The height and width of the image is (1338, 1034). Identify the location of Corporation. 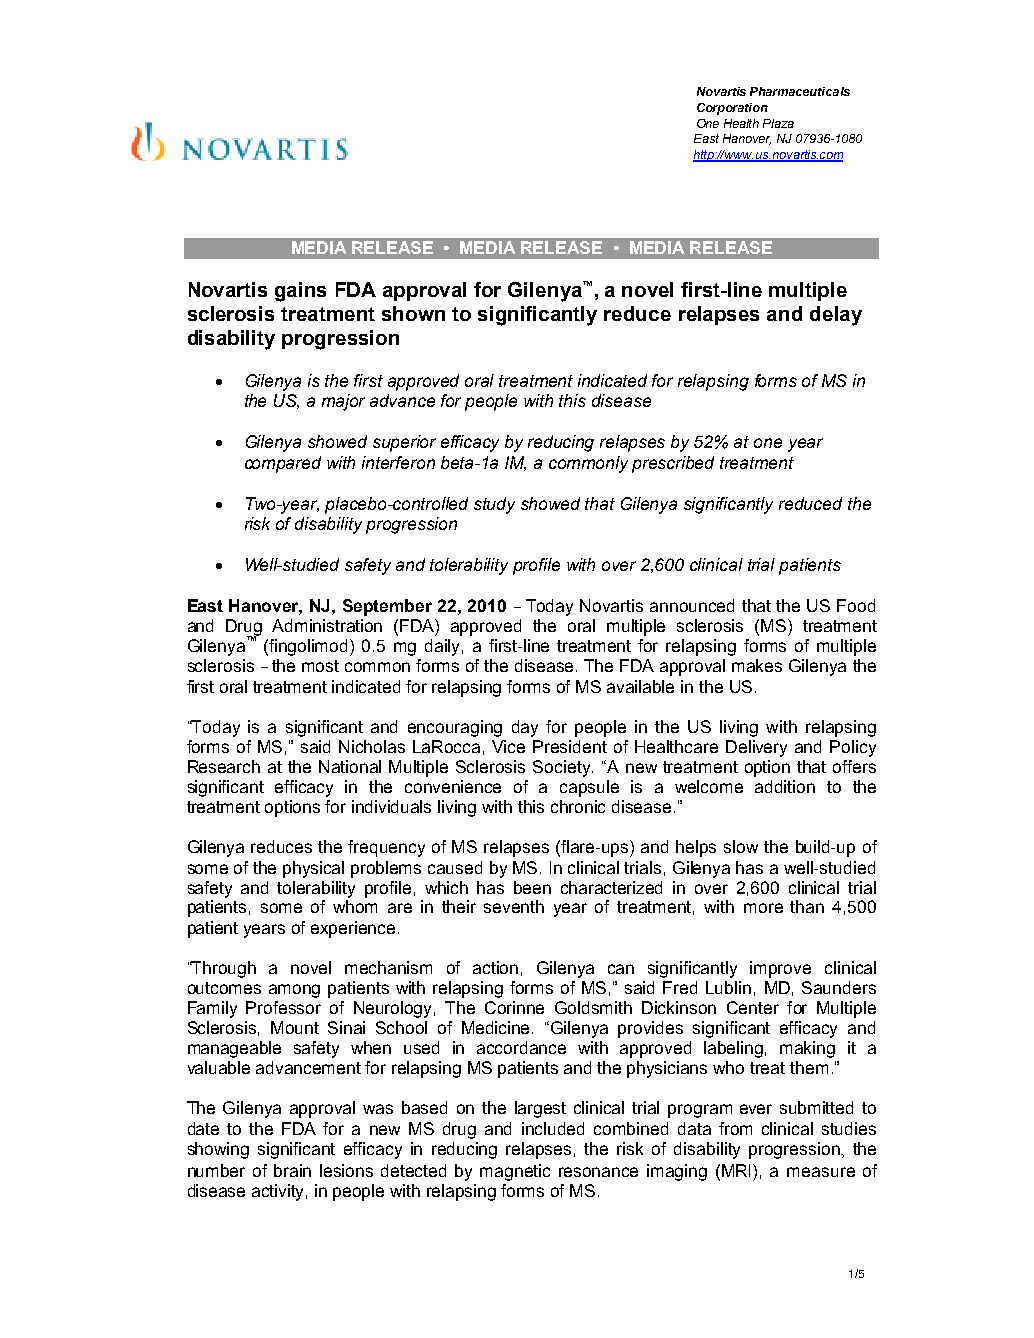
(732, 109).
